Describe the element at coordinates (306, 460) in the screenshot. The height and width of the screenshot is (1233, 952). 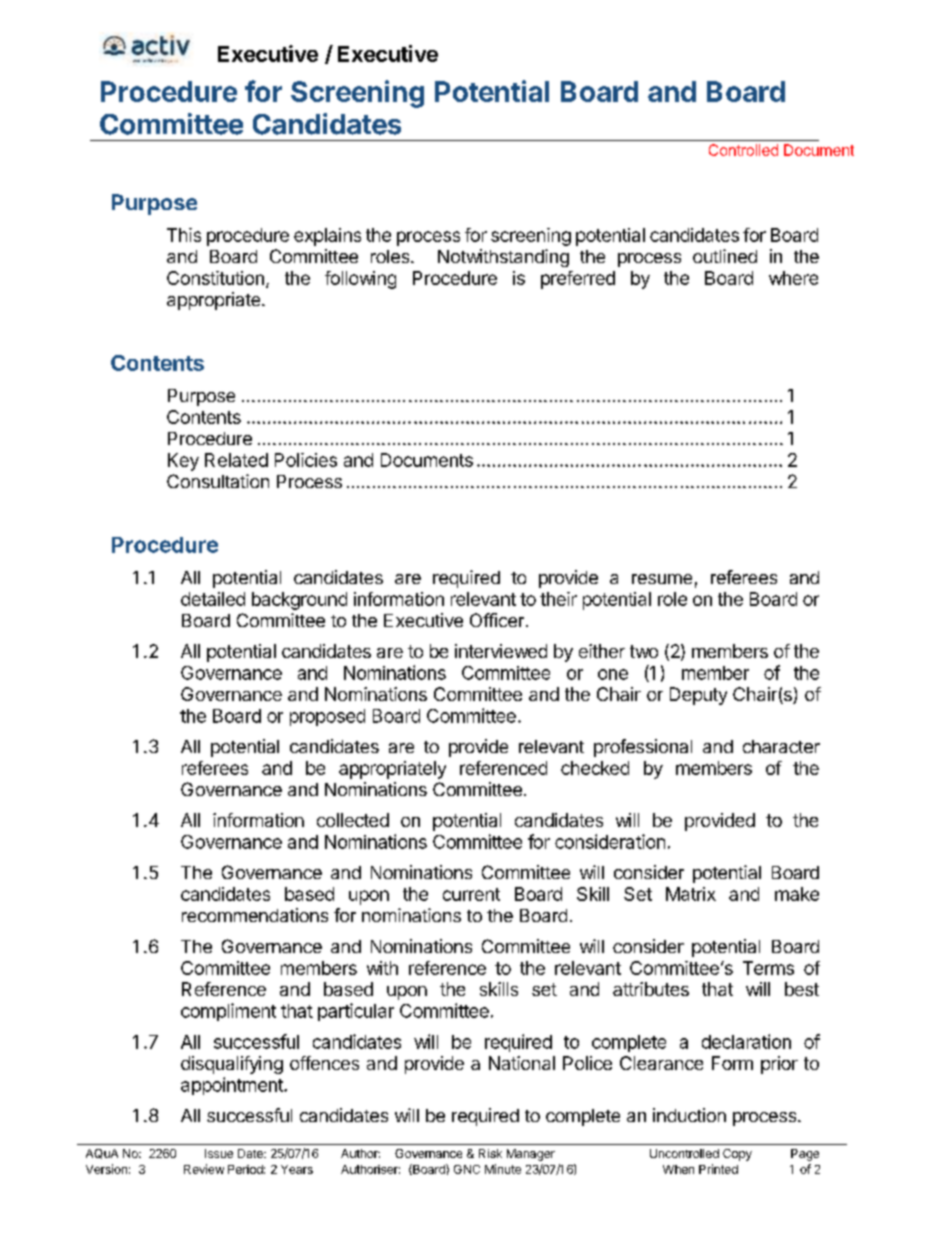
I see `Policies` at that location.
